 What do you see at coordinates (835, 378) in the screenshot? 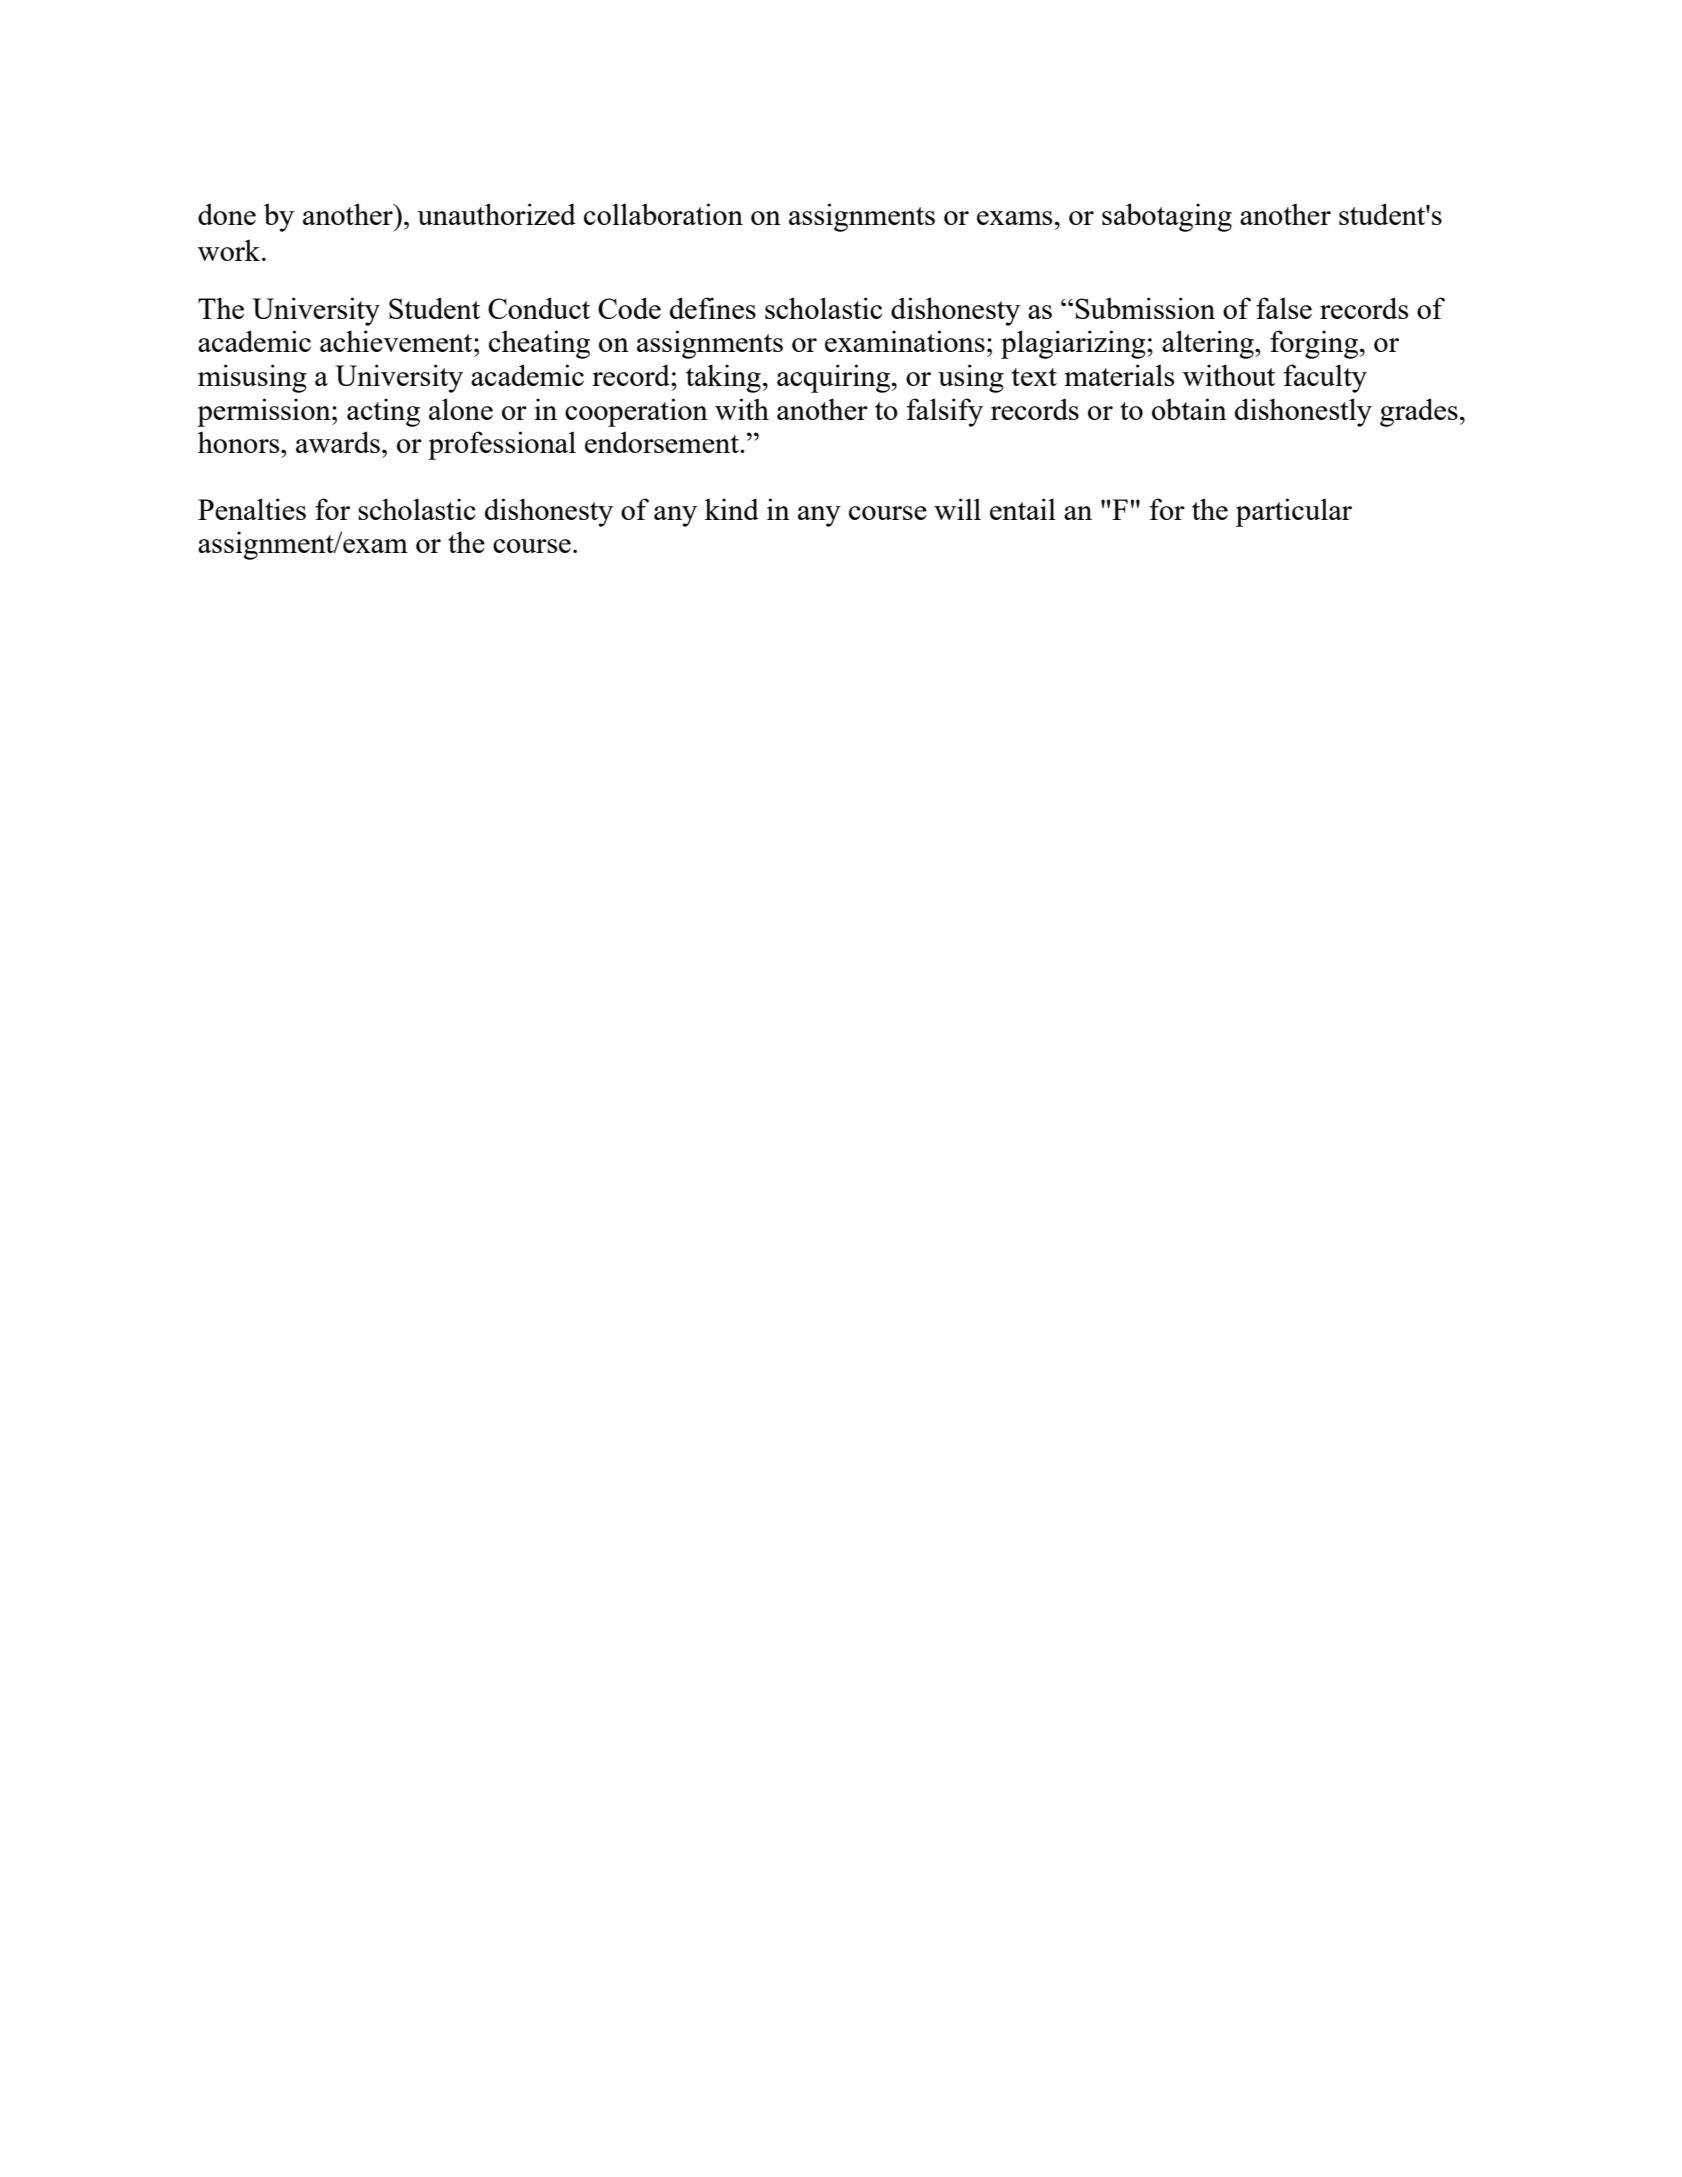
I see `acquiring` at bounding box center [835, 378].
